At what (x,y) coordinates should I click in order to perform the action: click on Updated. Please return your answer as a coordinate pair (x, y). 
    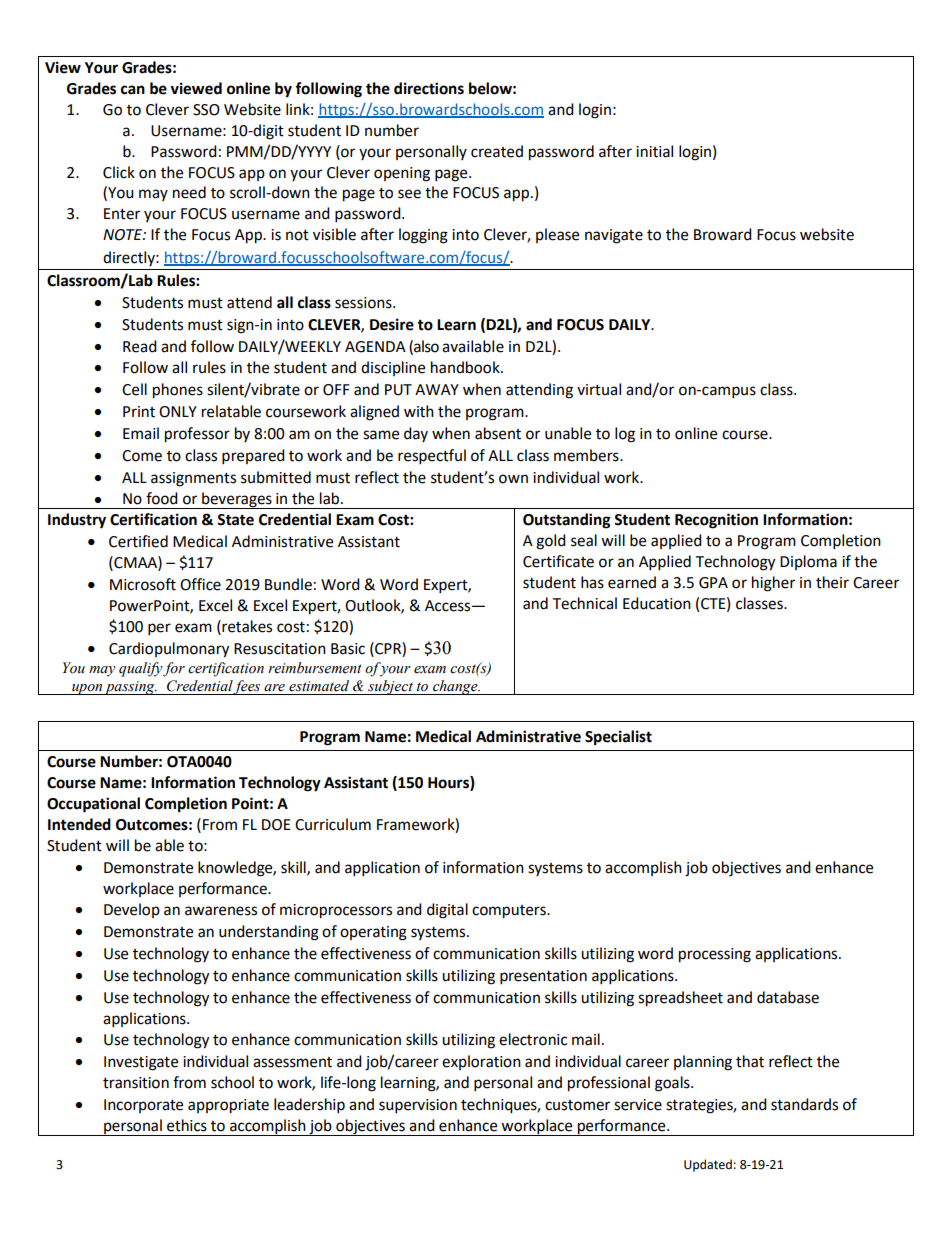
    Looking at the image, I should click on (708, 1165).
